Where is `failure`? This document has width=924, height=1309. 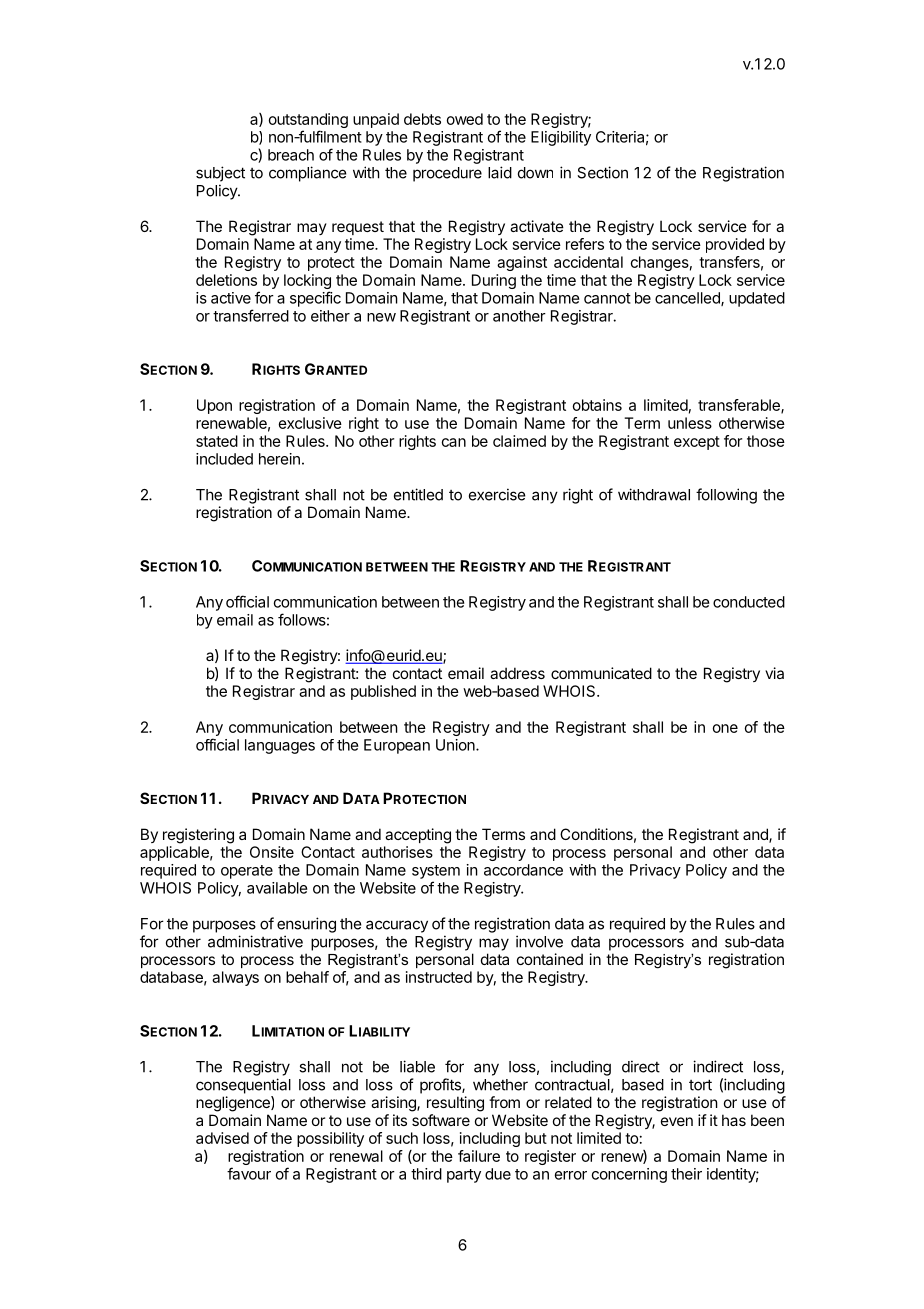
failure is located at coordinates (479, 1156).
